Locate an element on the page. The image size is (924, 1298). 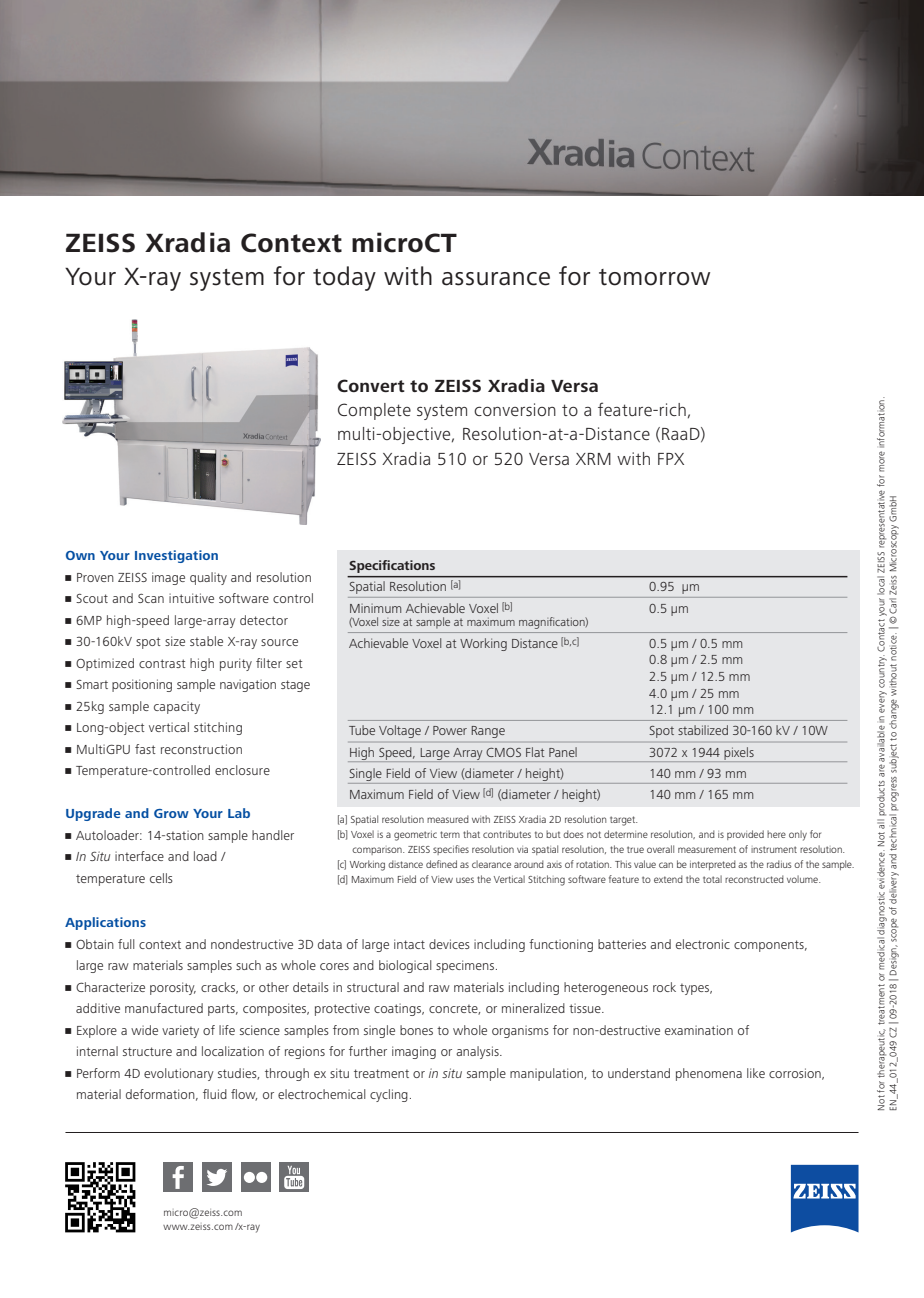
evolutionary is located at coordinates (179, 1074).
